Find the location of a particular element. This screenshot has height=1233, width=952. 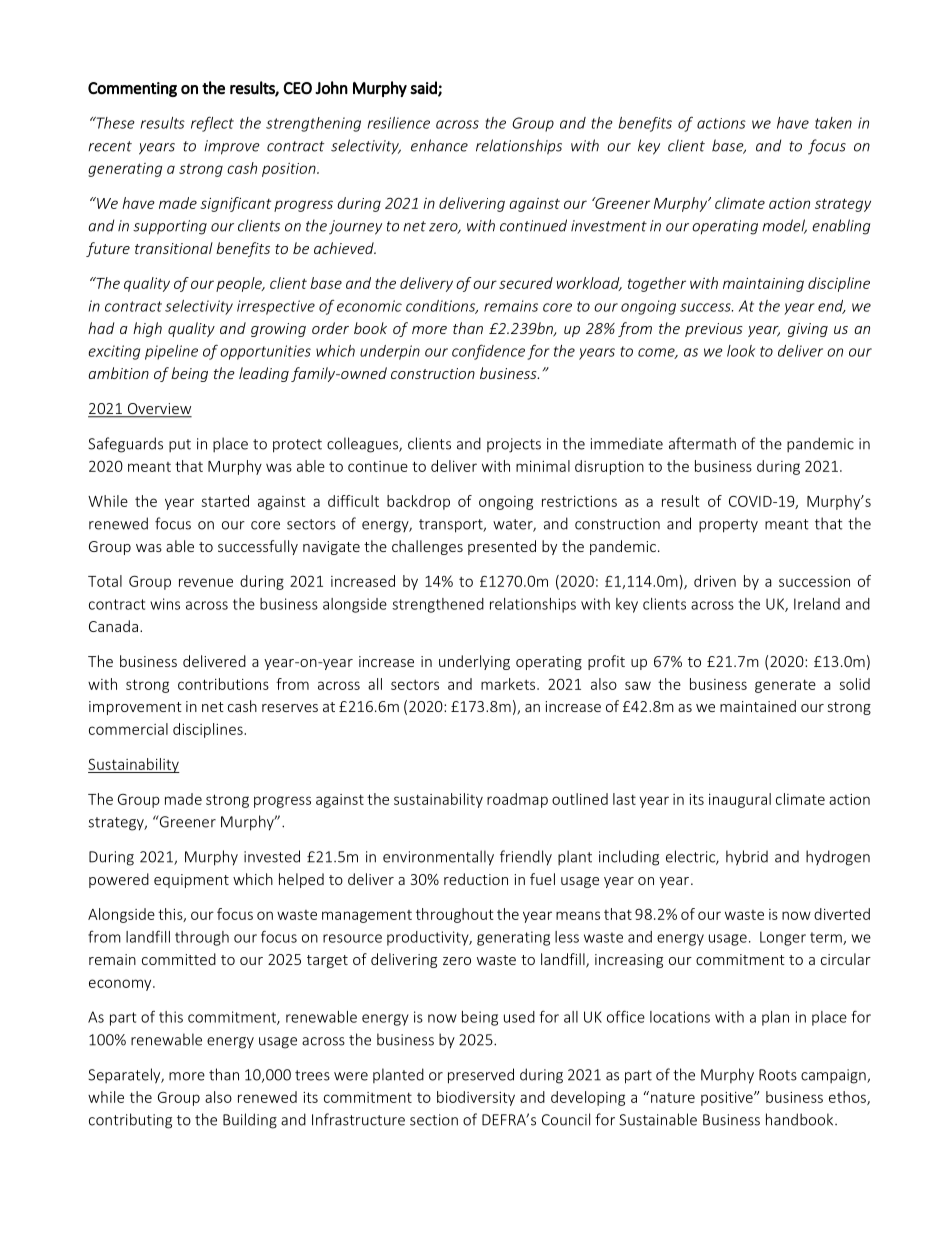

wins is located at coordinates (165, 604).
